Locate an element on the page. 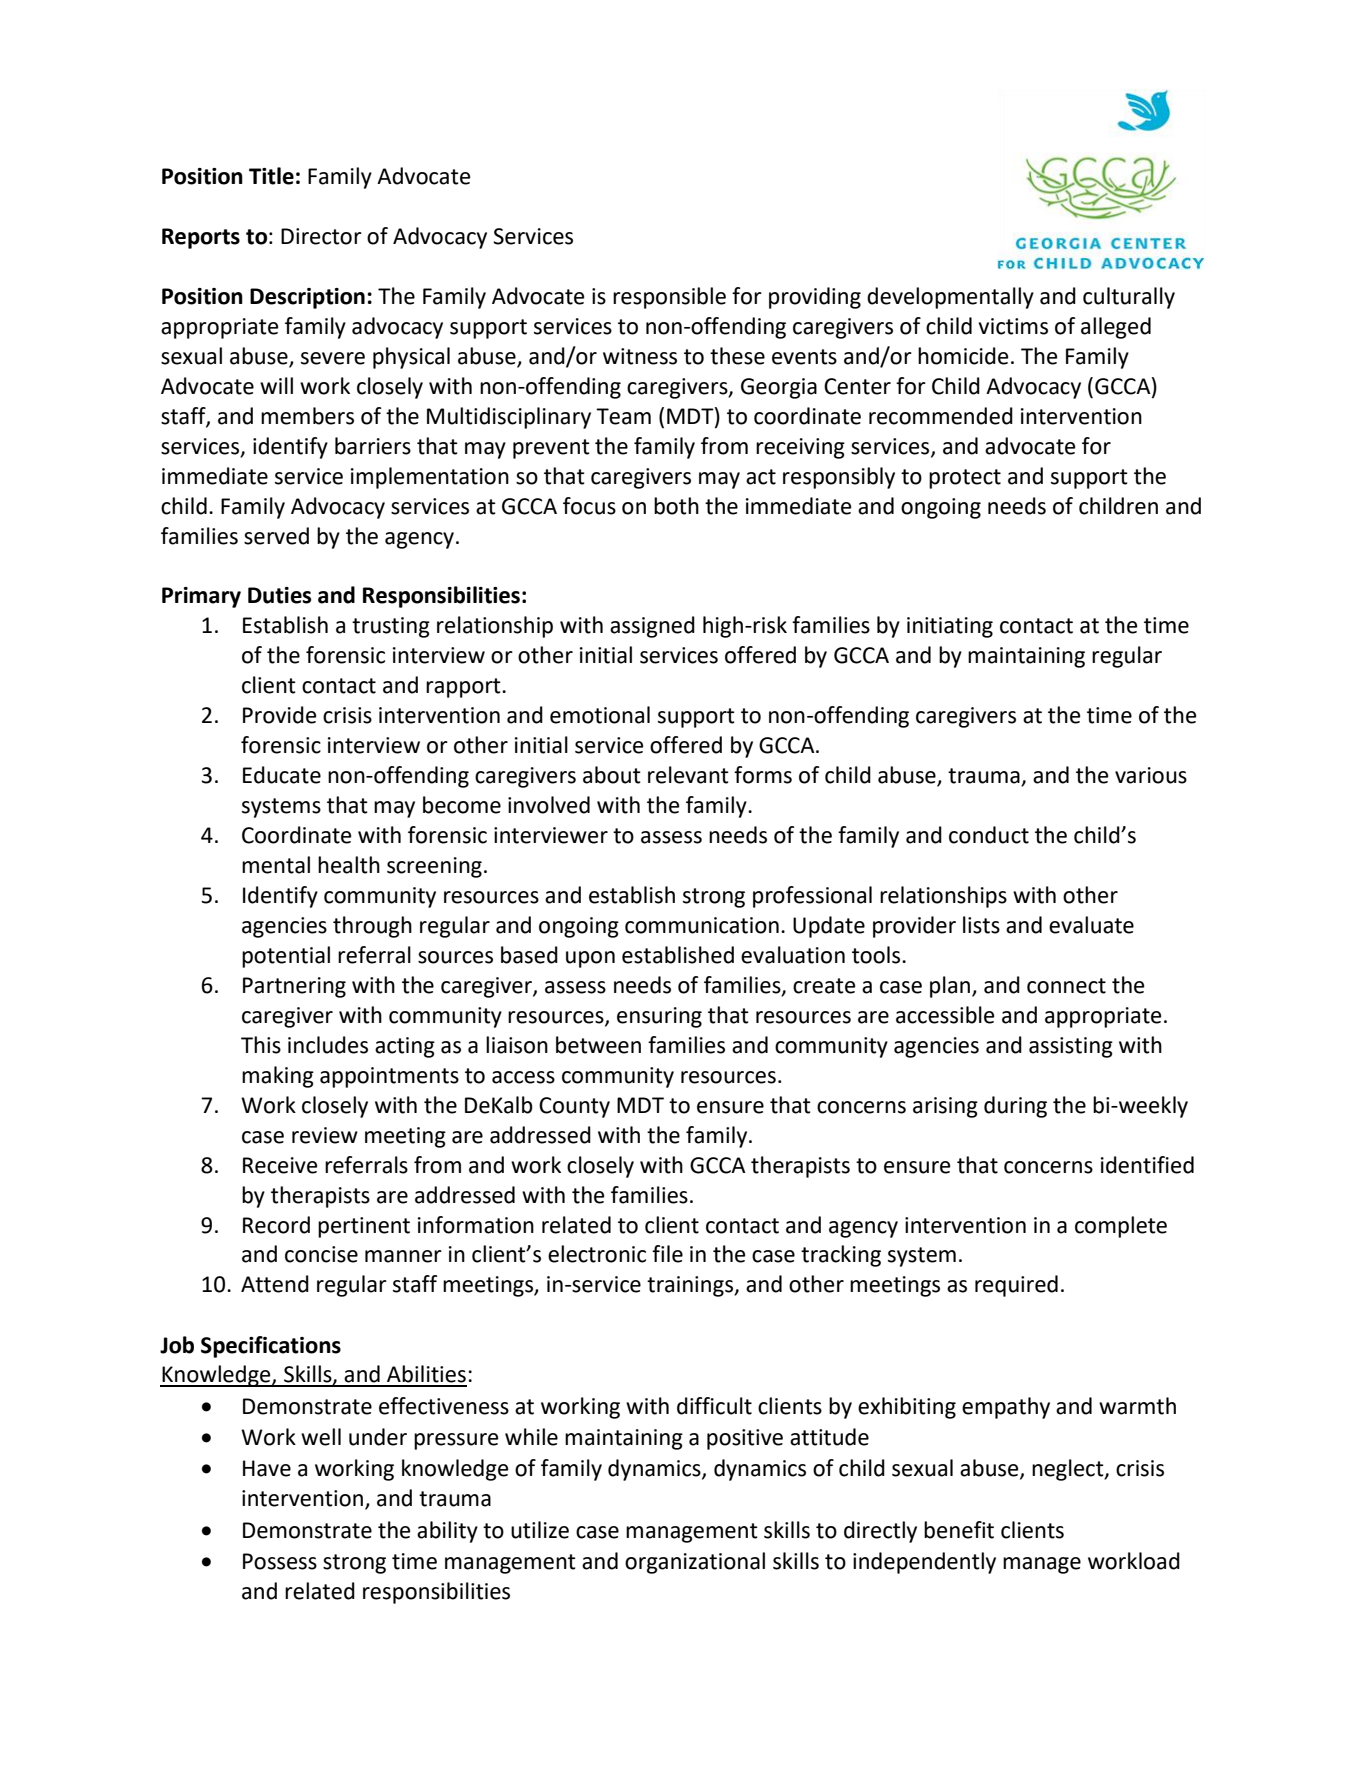 This page has width=1366, height=1767. concise is located at coordinates (321, 1254).
